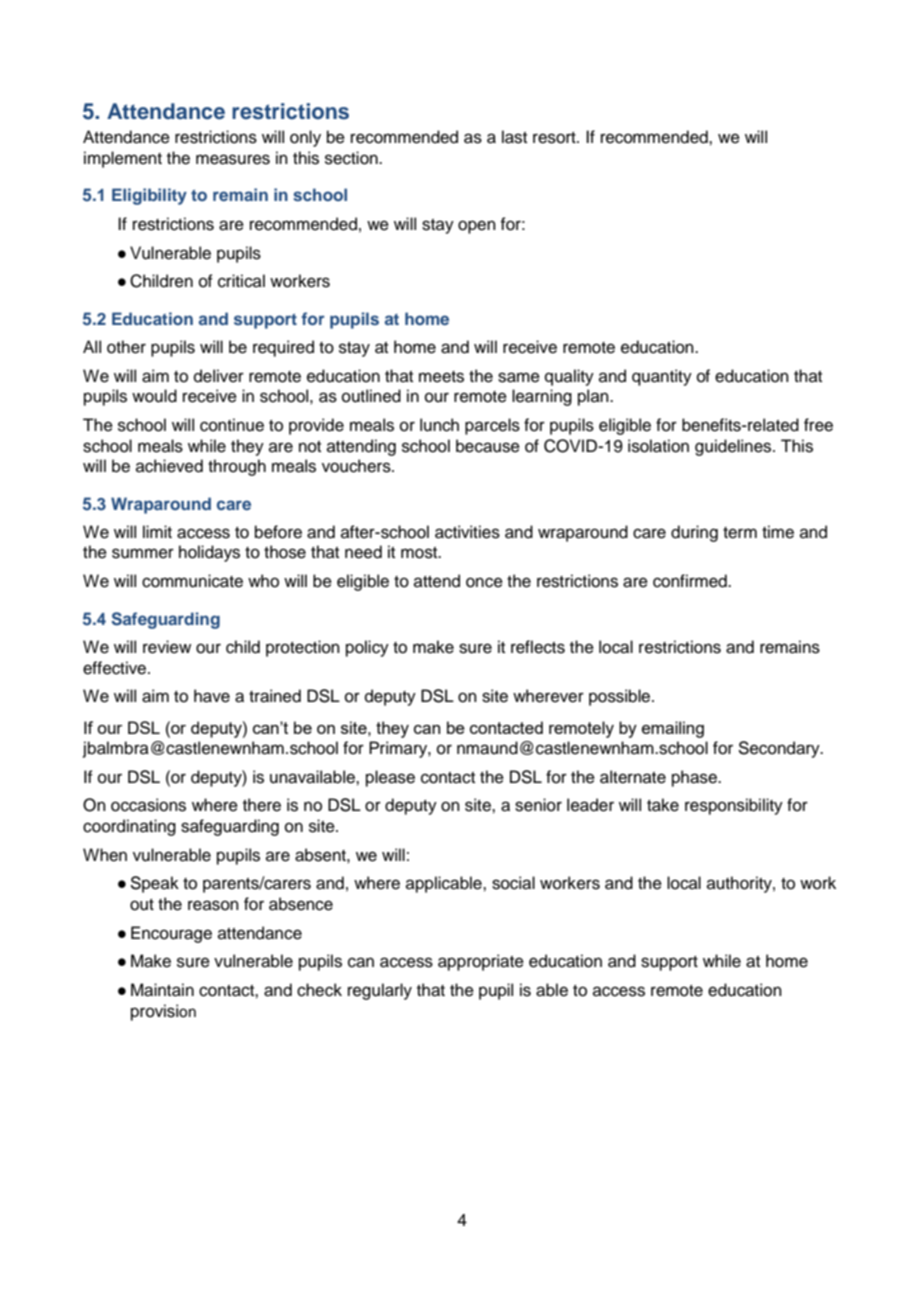 The height and width of the document is (1308, 924). I want to click on implement, so click(123, 159).
